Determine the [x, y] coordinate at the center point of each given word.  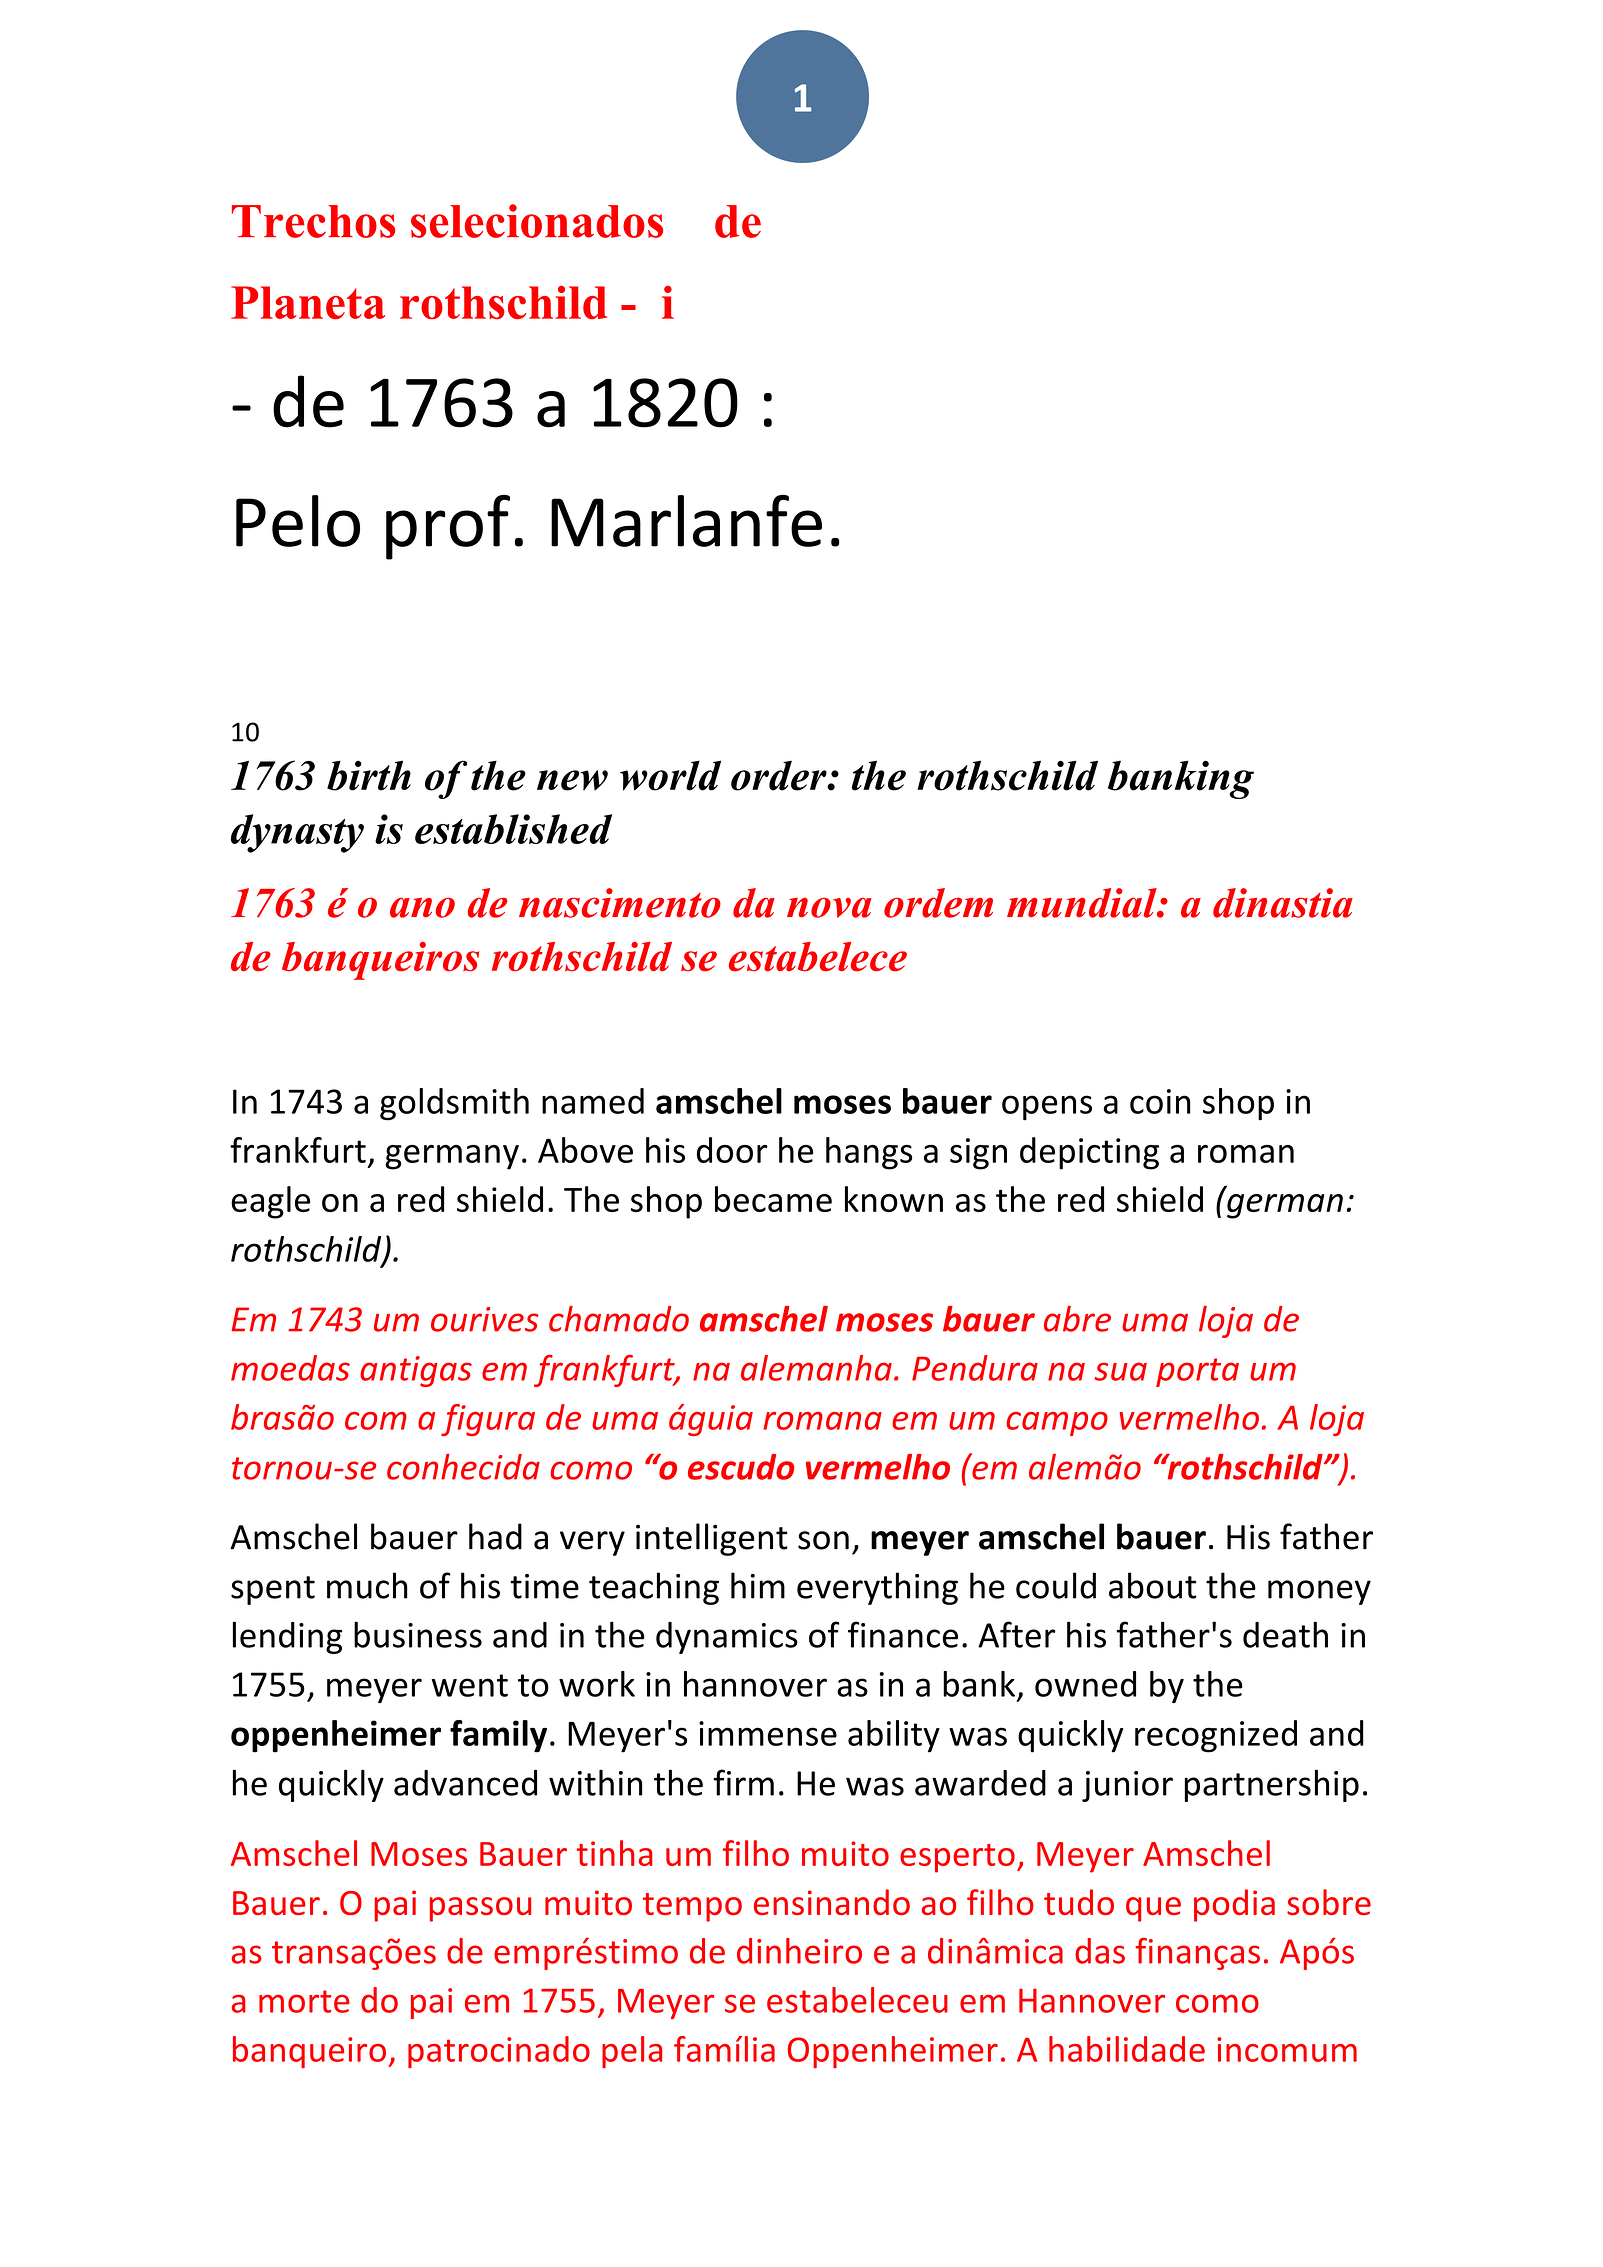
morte [304, 2001]
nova [829, 908]
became [773, 1199]
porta [1197, 1372]
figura [488, 1420]
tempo [692, 1907]
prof [448, 527]
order [780, 776]
